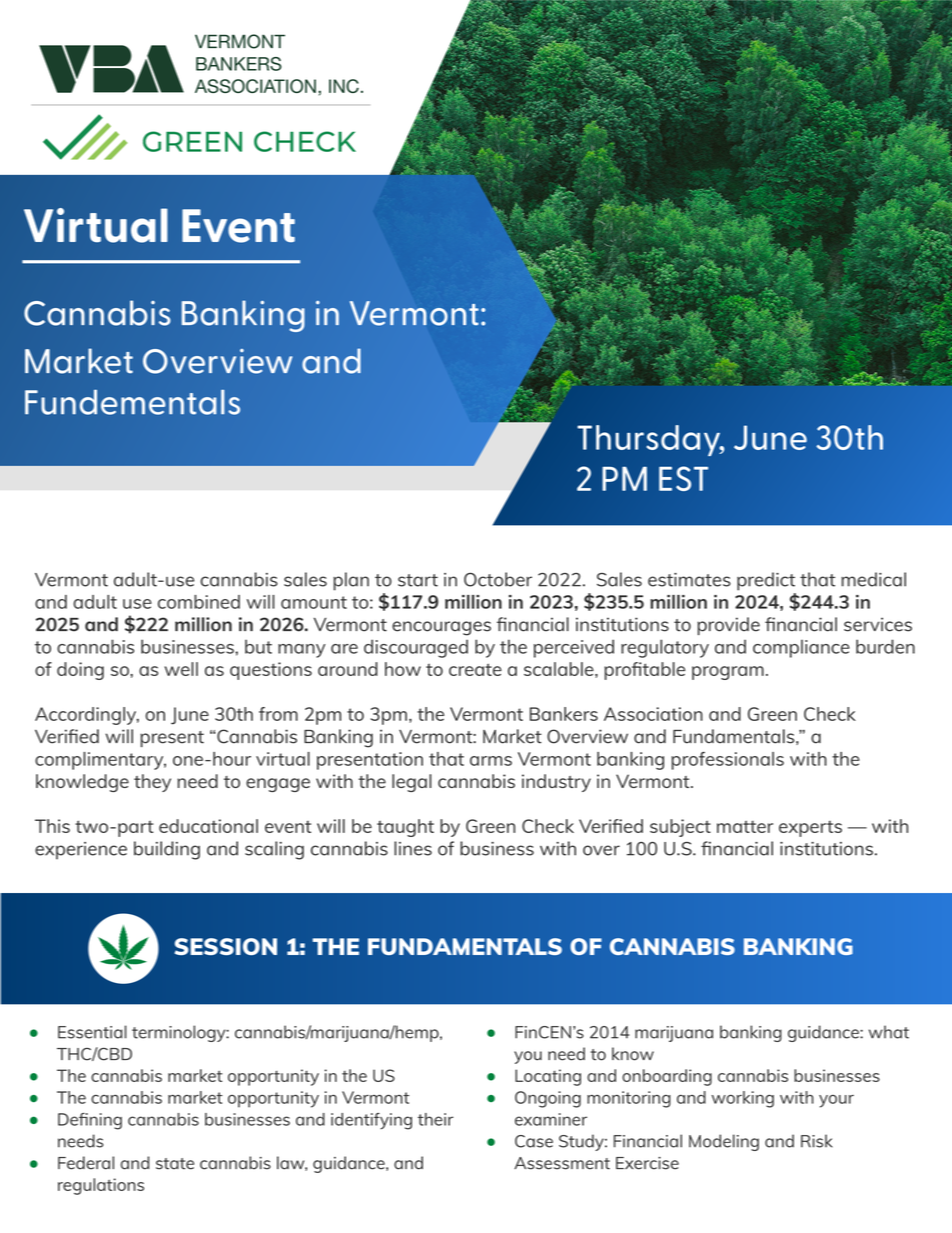  Describe the element at coordinates (727, 761) in the screenshot. I see `professionals` at that location.
